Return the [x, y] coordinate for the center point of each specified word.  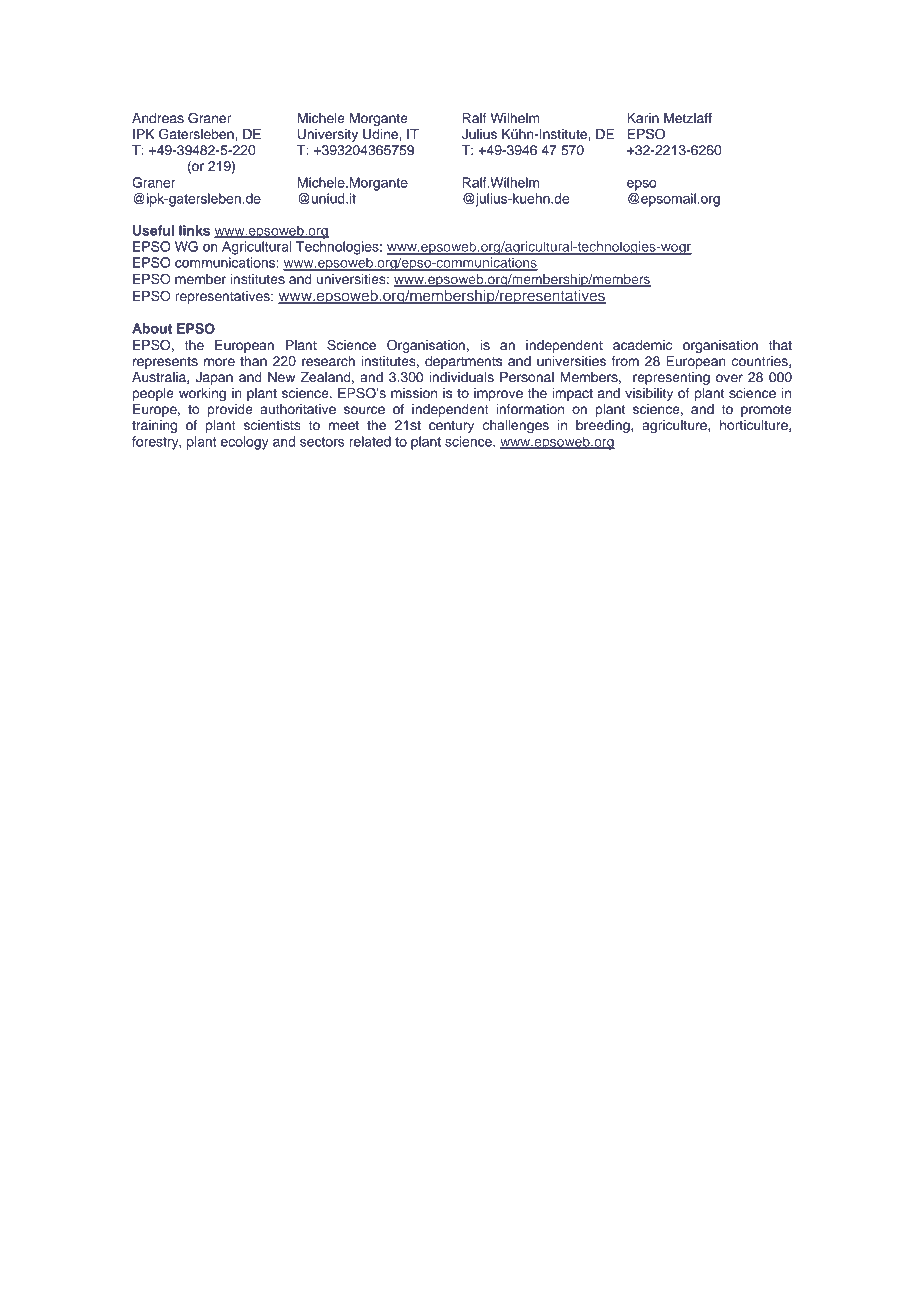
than [253, 361]
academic [642, 345]
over [729, 378]
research [328, 361]
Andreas [158, 118]
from [625, 361]
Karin [643, 118]
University [328, 135]
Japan [214, 378]
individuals [462, 377]
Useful [153, 230]
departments [463, 362]
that [780, 345]
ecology [245, 443]
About [152, 328]
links [194, 230]
